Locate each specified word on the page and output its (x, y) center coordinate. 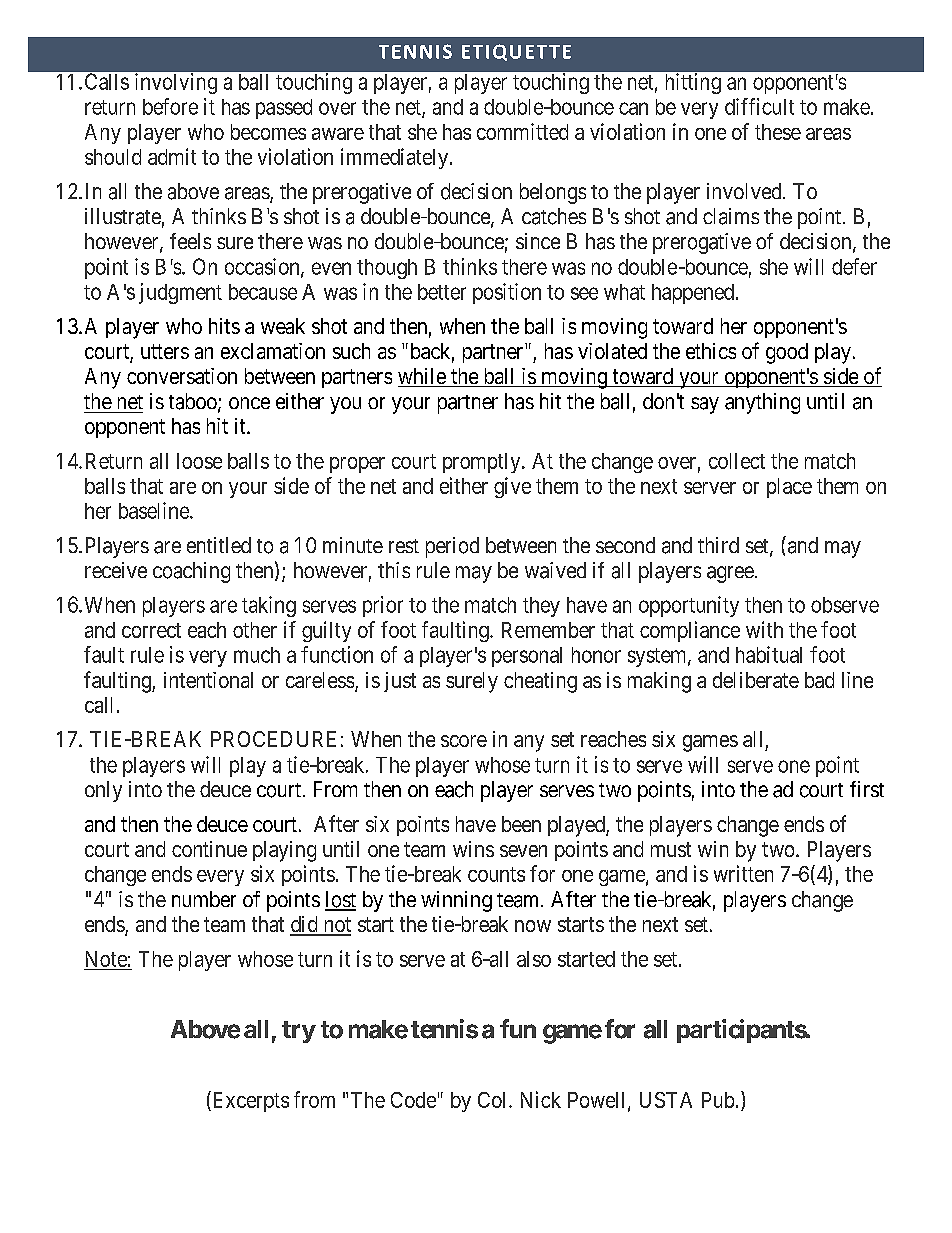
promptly (483, 463)
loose (199, 461)
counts (496, 874)
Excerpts (249, 1101)
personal (527, 657)
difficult (759, 106)
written (743, 873)
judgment (180, 293)
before (170, 106)
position (507, 293)
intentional (208, 680)
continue (209, 849)
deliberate (756, 680)
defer (854, 266)
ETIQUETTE (516, 52)
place (789, 488)
